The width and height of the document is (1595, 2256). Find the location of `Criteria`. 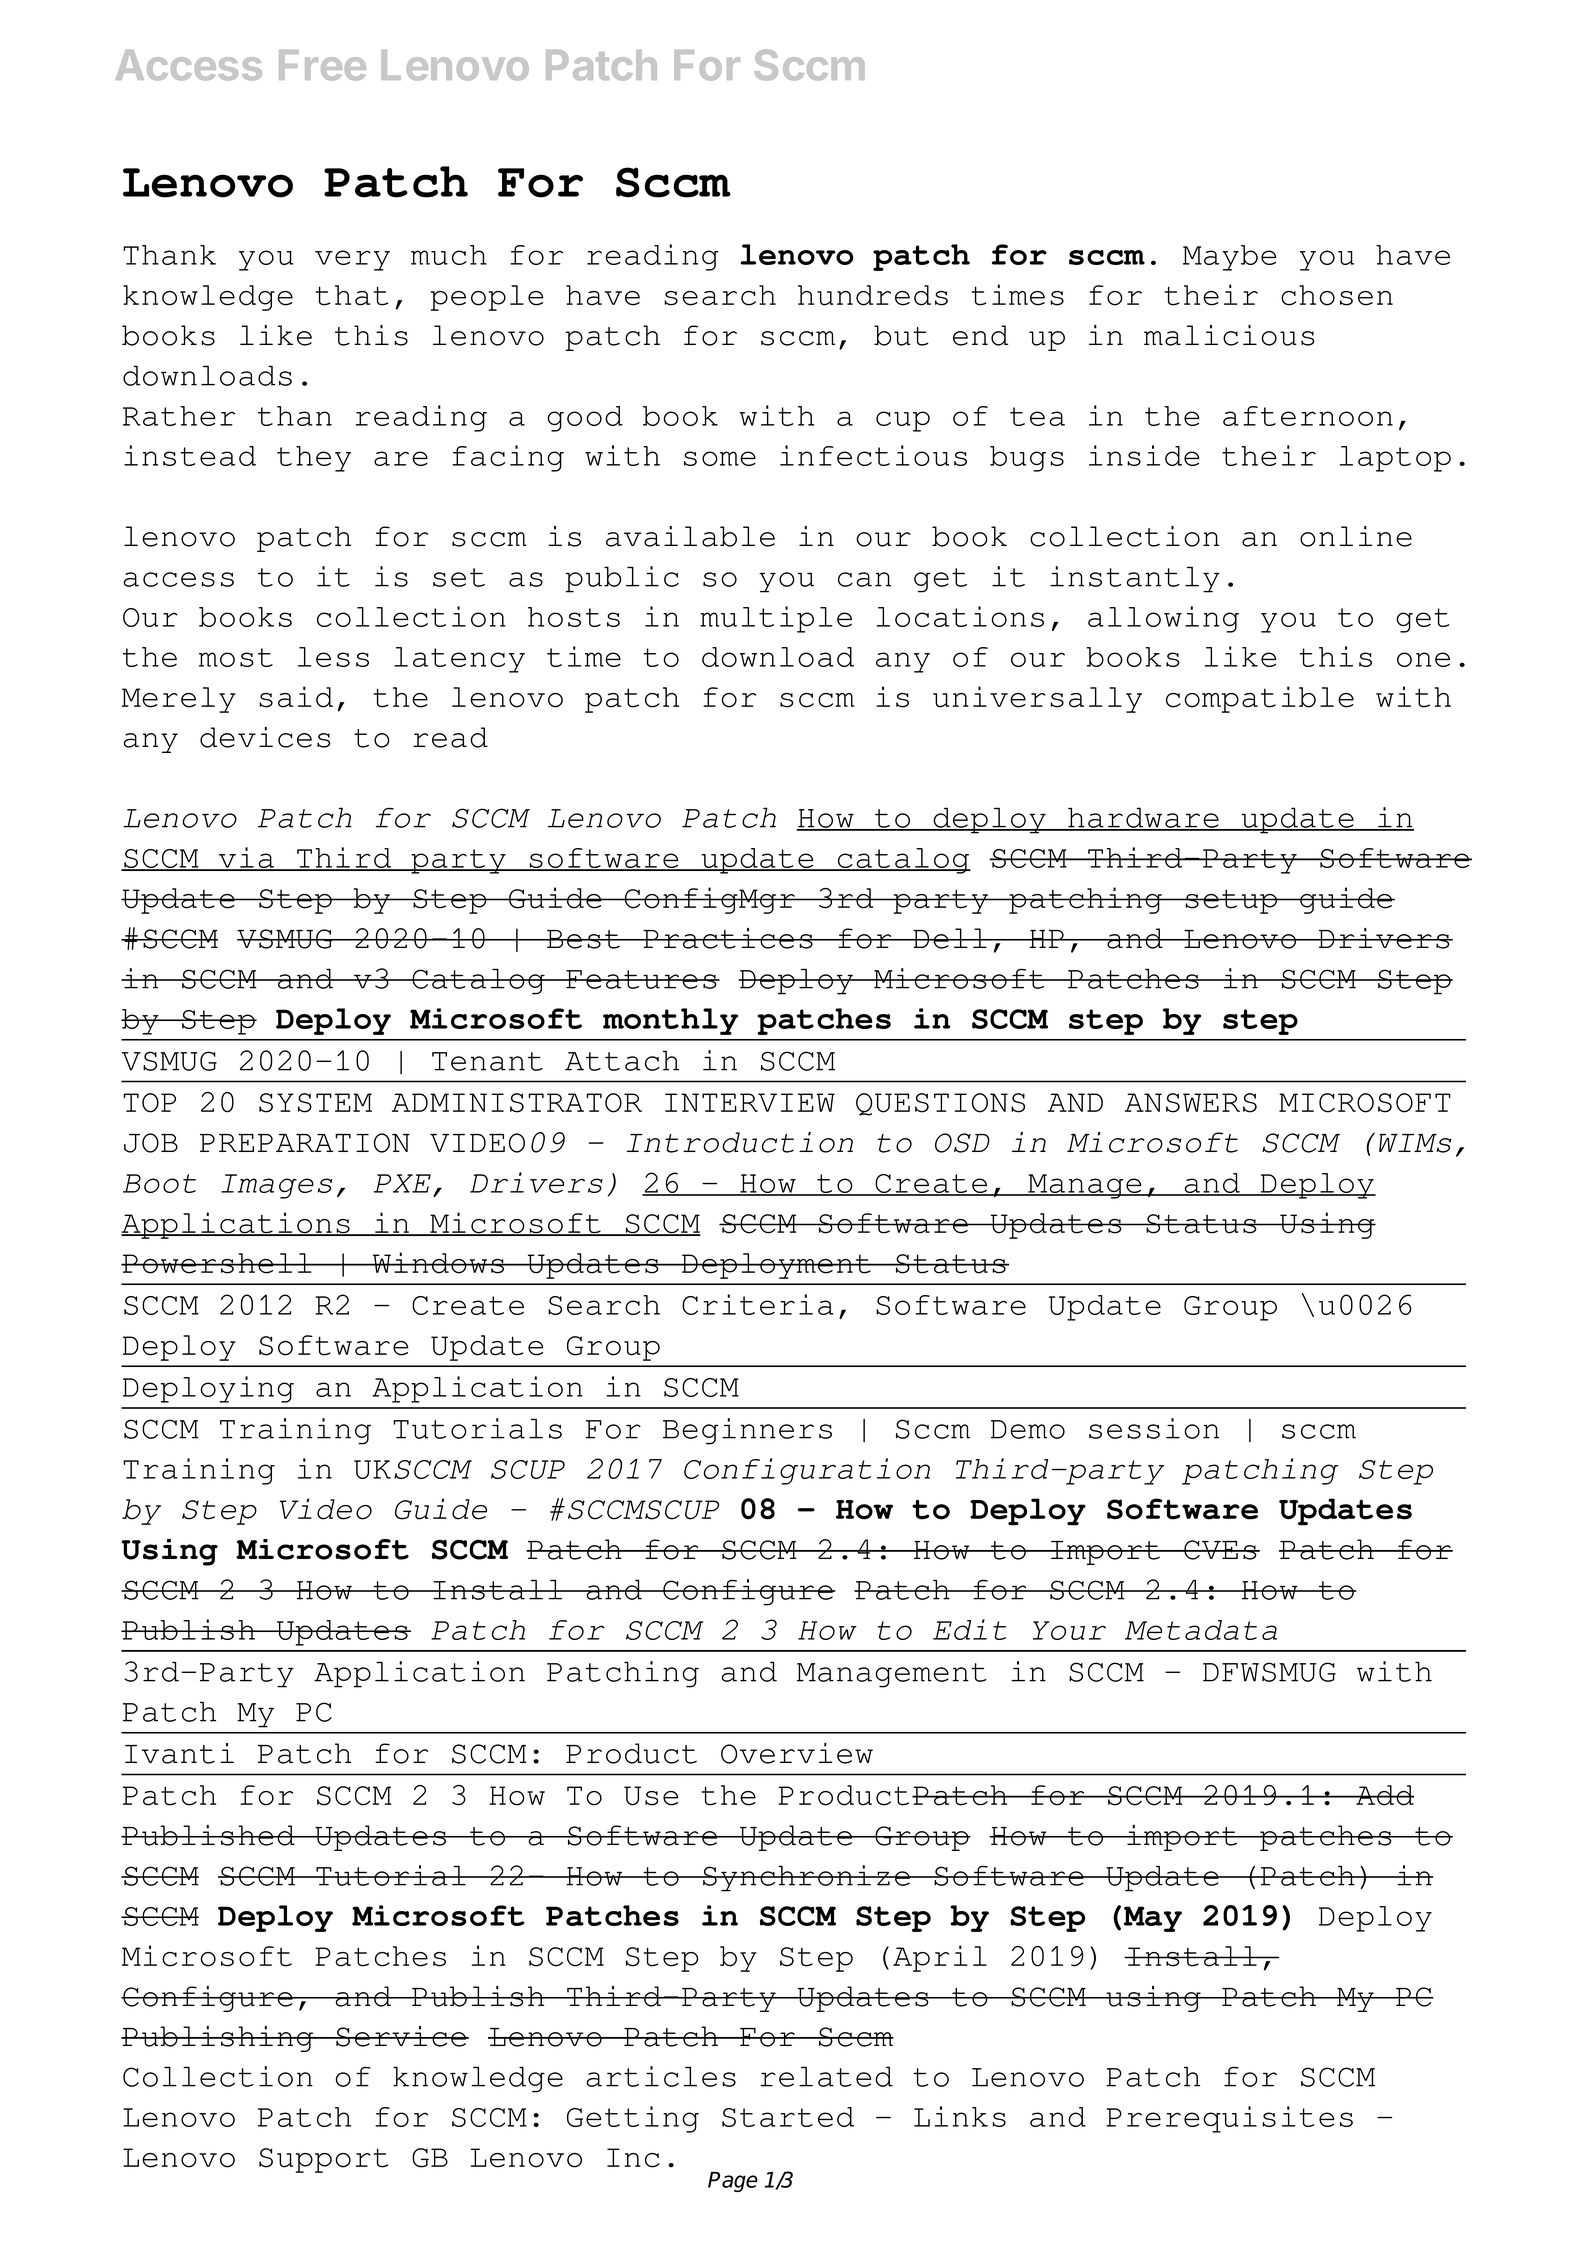

Criteria is located at coordinates (758, 1304).
